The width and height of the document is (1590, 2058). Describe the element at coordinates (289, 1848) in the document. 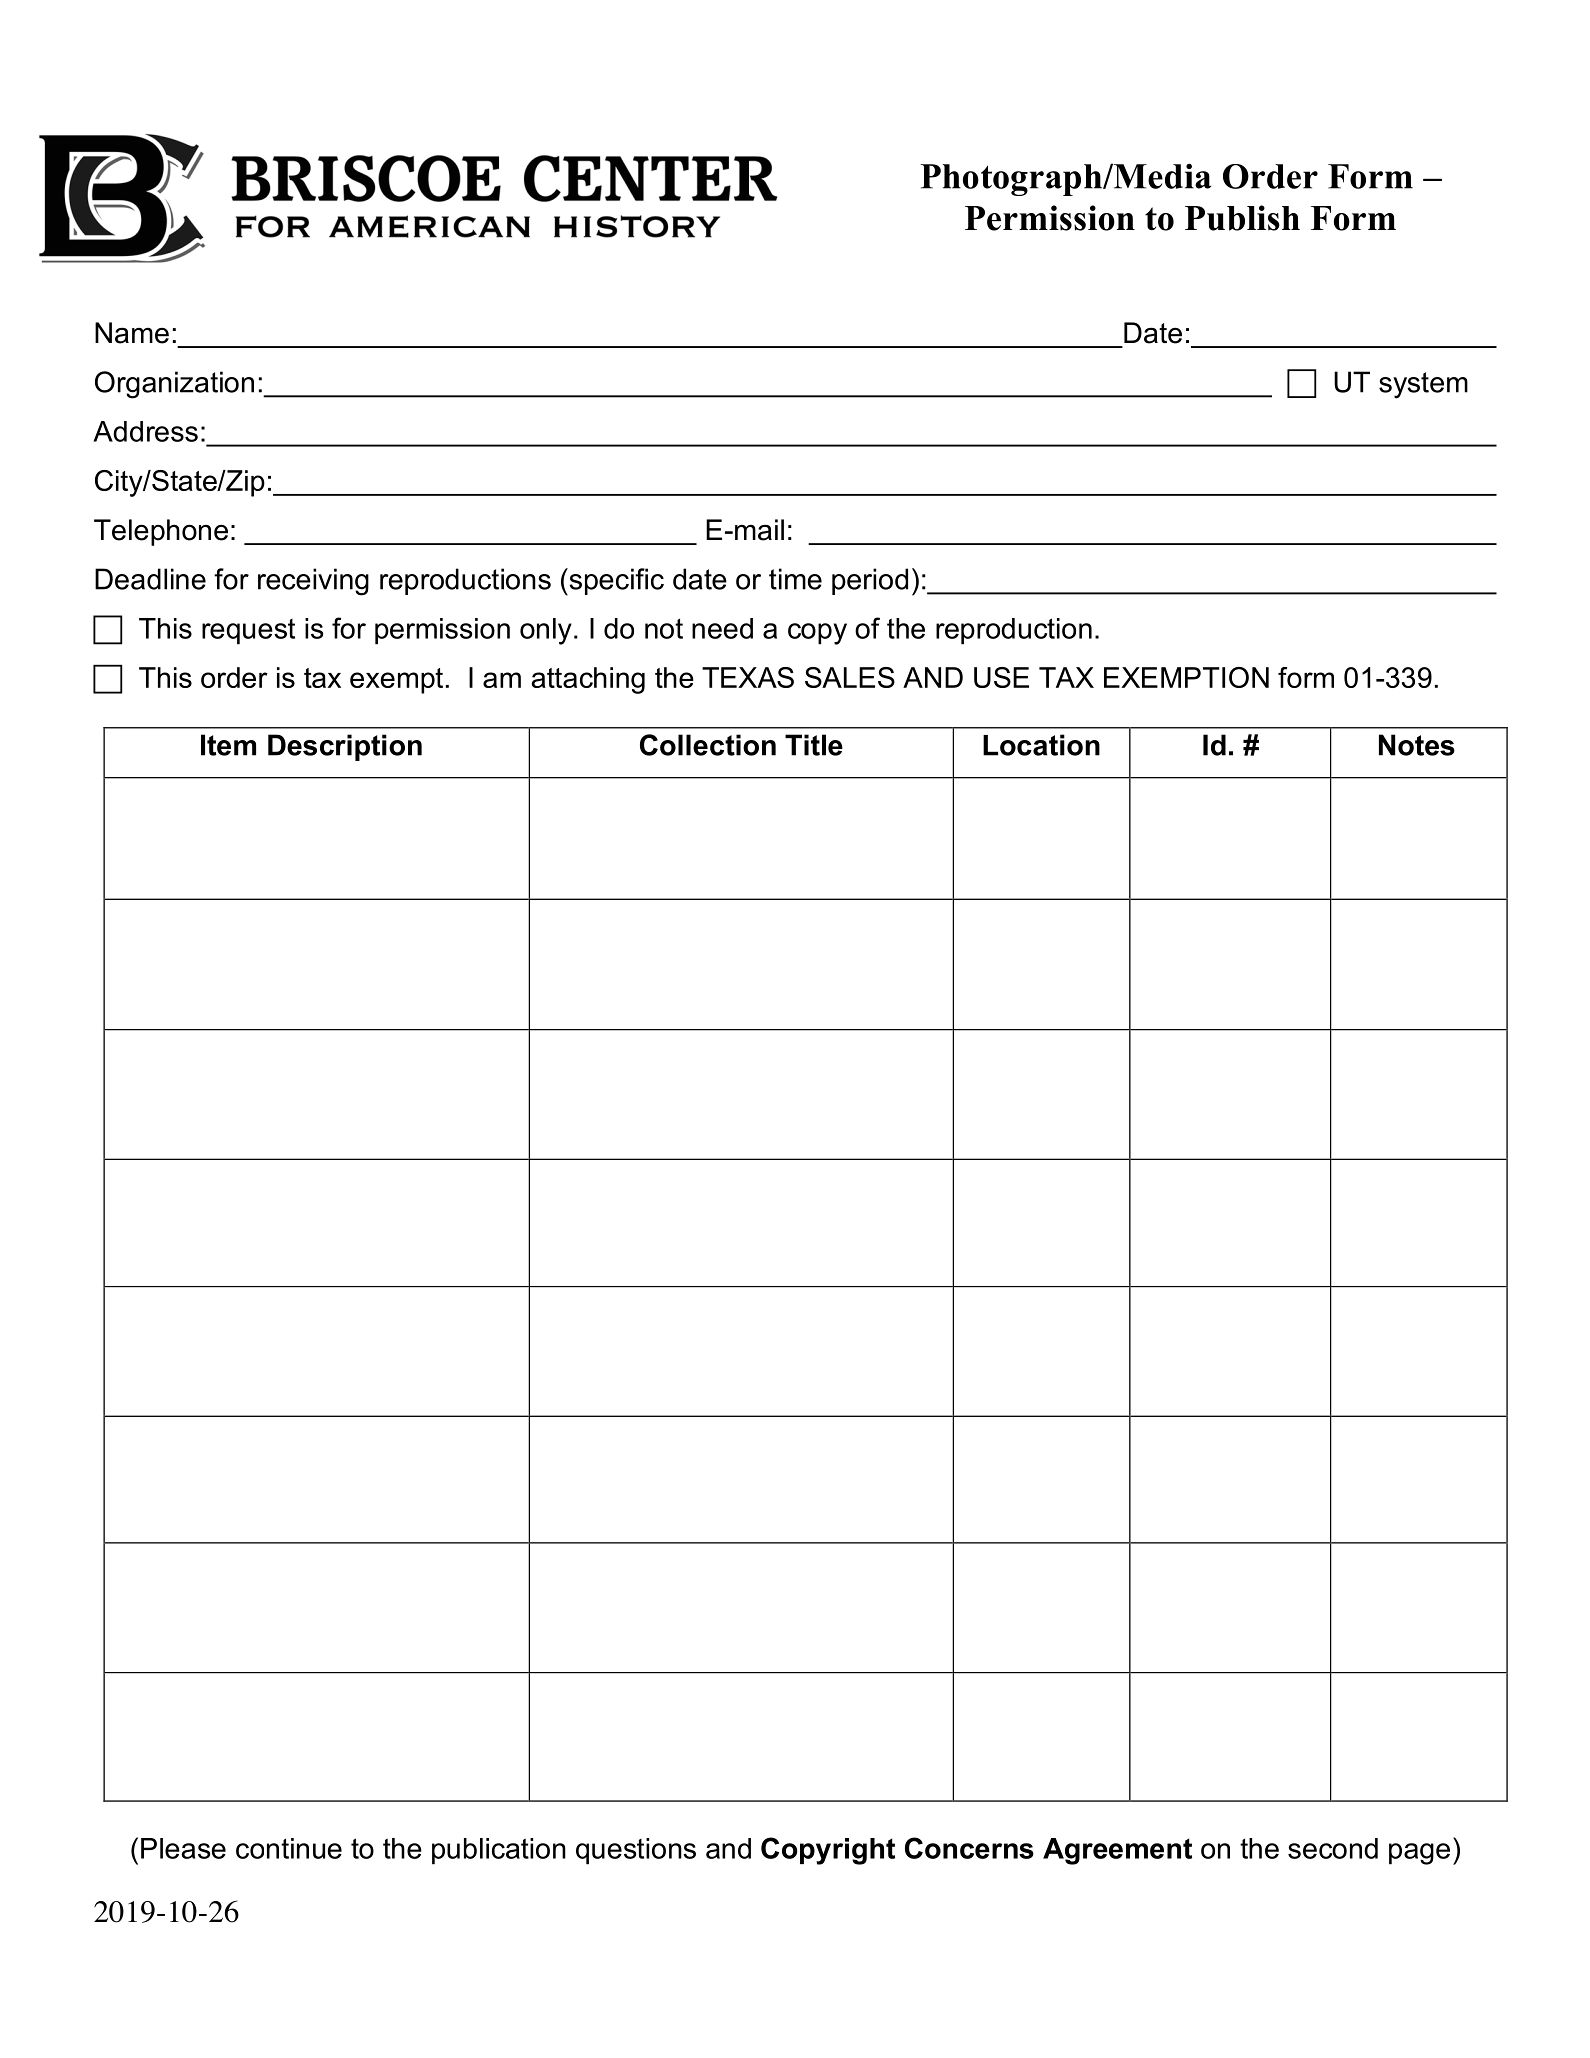

I see `continue` at that location.
